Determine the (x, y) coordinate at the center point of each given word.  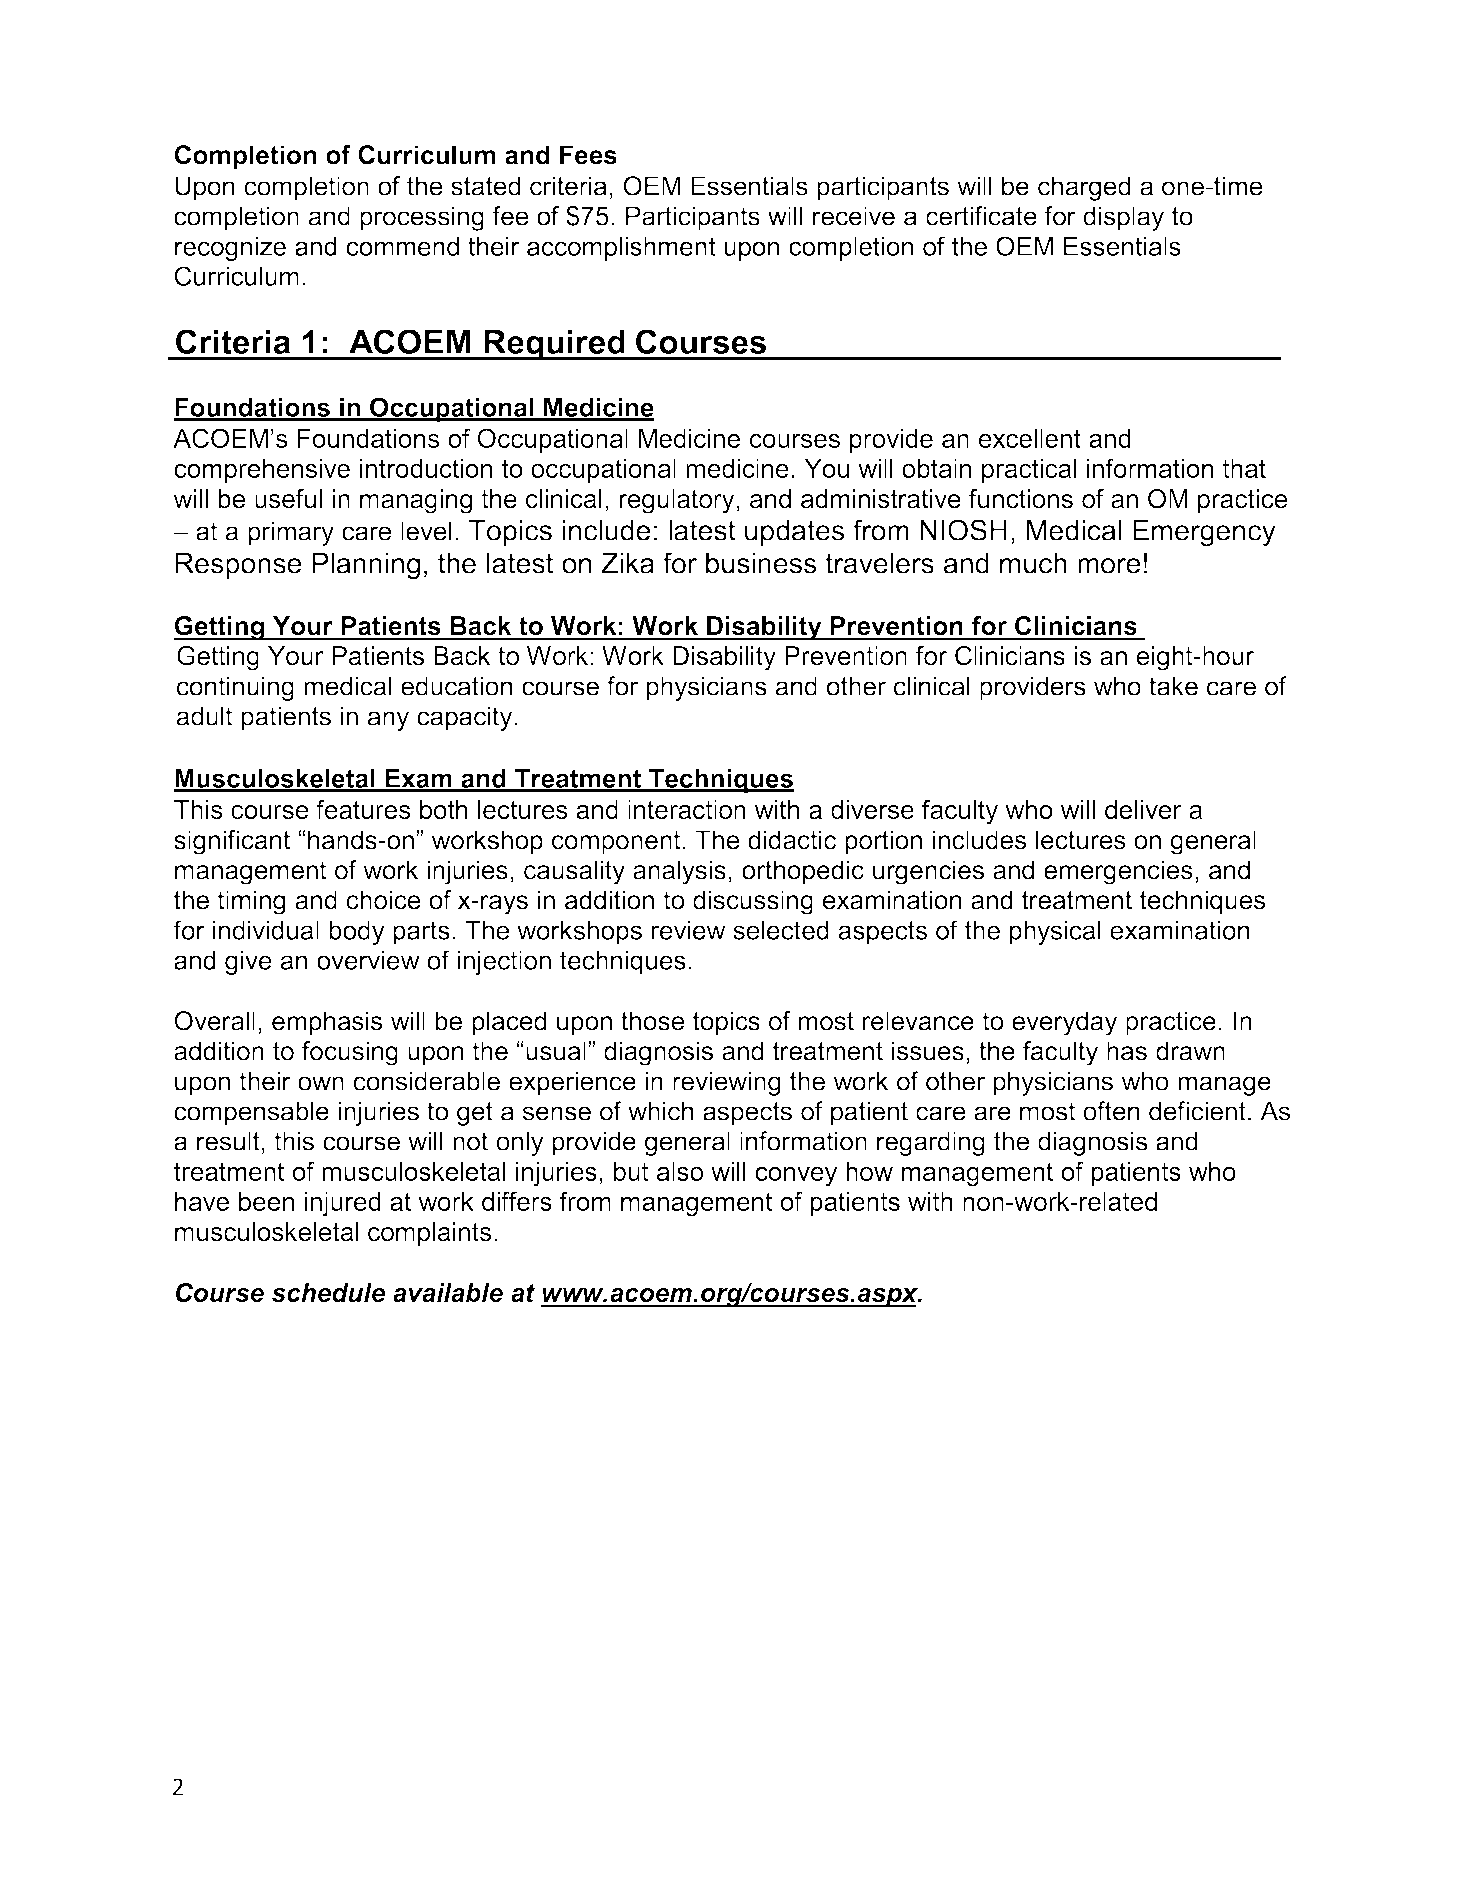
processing (422, 218)
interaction (687, 809)
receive (854, 216)
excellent (1030, 438)
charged (1084, 188)
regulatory (678, 501)
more (1109, 566)
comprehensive (262, 471)
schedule (328, 1292)
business (761, 563)
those (652, 1021)
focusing (350, 1053)
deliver (1143, 809)
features (363, 809)
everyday (1064, 1023)
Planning (366, 566)
